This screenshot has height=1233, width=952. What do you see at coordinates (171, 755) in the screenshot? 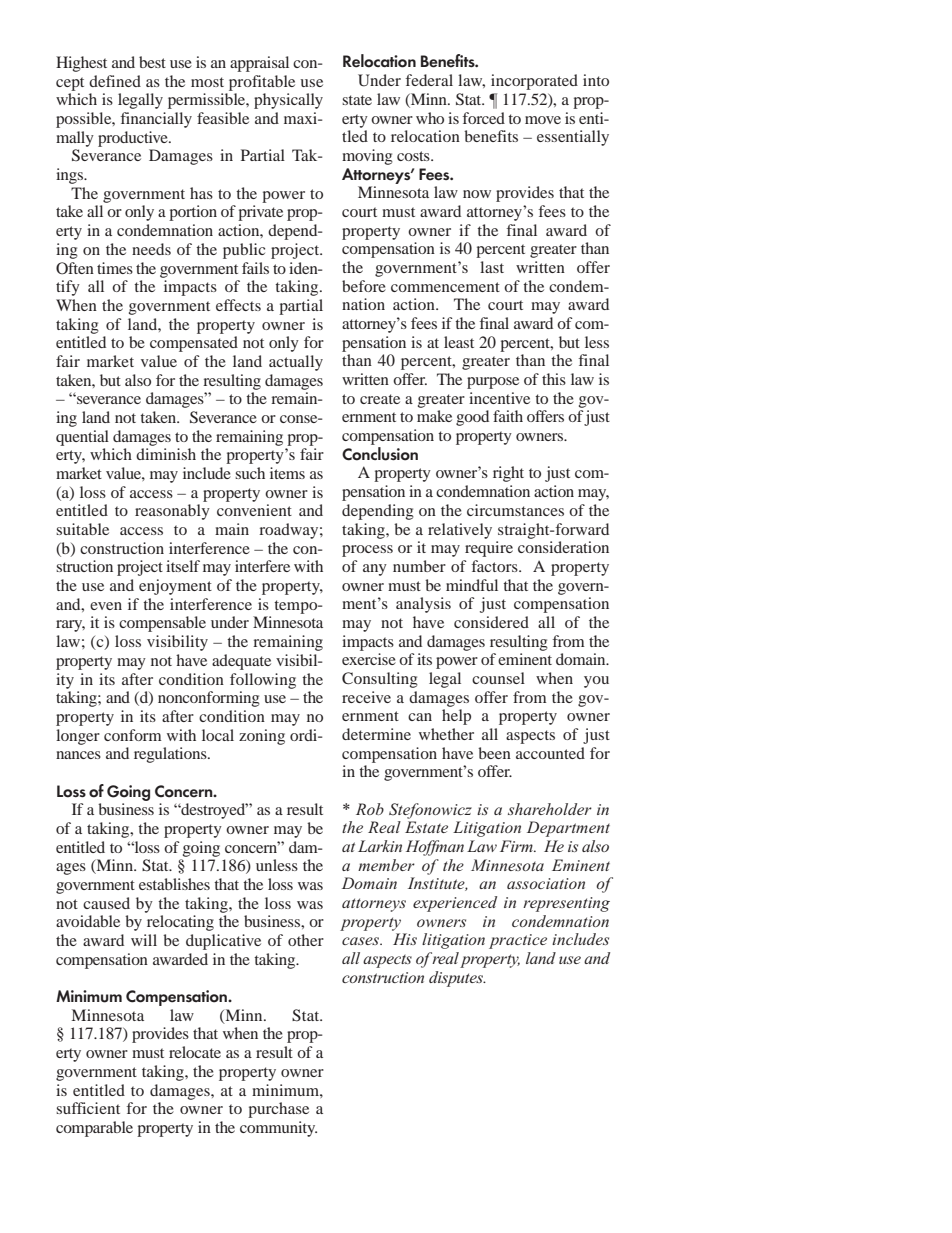
I see `regulations` at bounding box center [171, 755].
